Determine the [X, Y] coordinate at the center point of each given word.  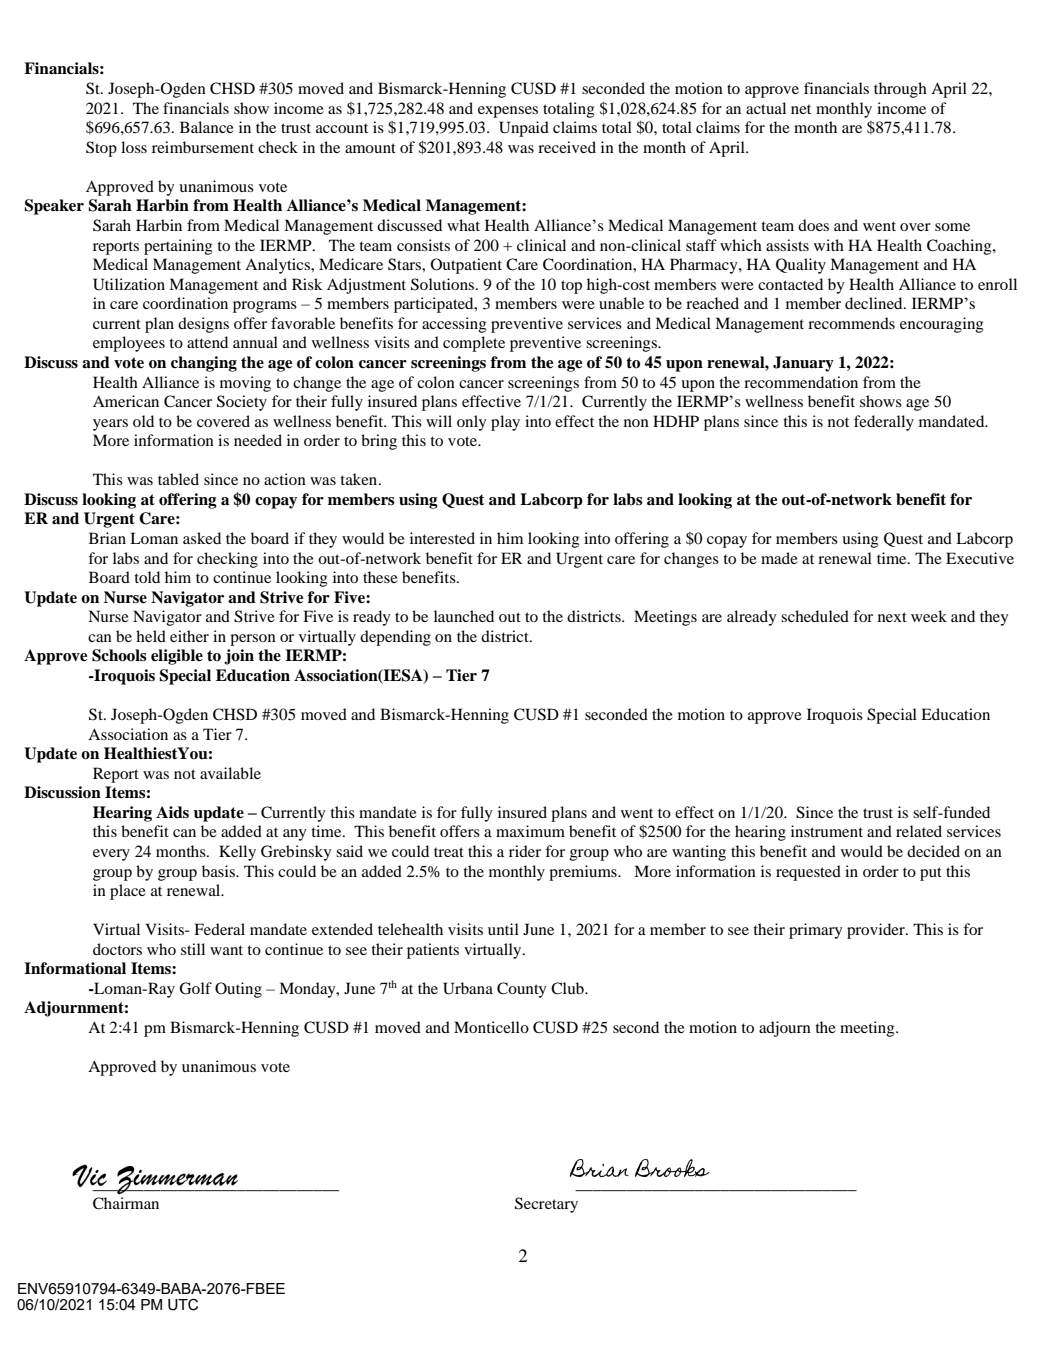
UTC [183, 1304]
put [931, 874]
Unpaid [524, 129]
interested [442, 538]
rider [525, 851]
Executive [980, 558]
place [128, 892]
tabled [178, 479]
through [900, 90]
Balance [207, 127]
